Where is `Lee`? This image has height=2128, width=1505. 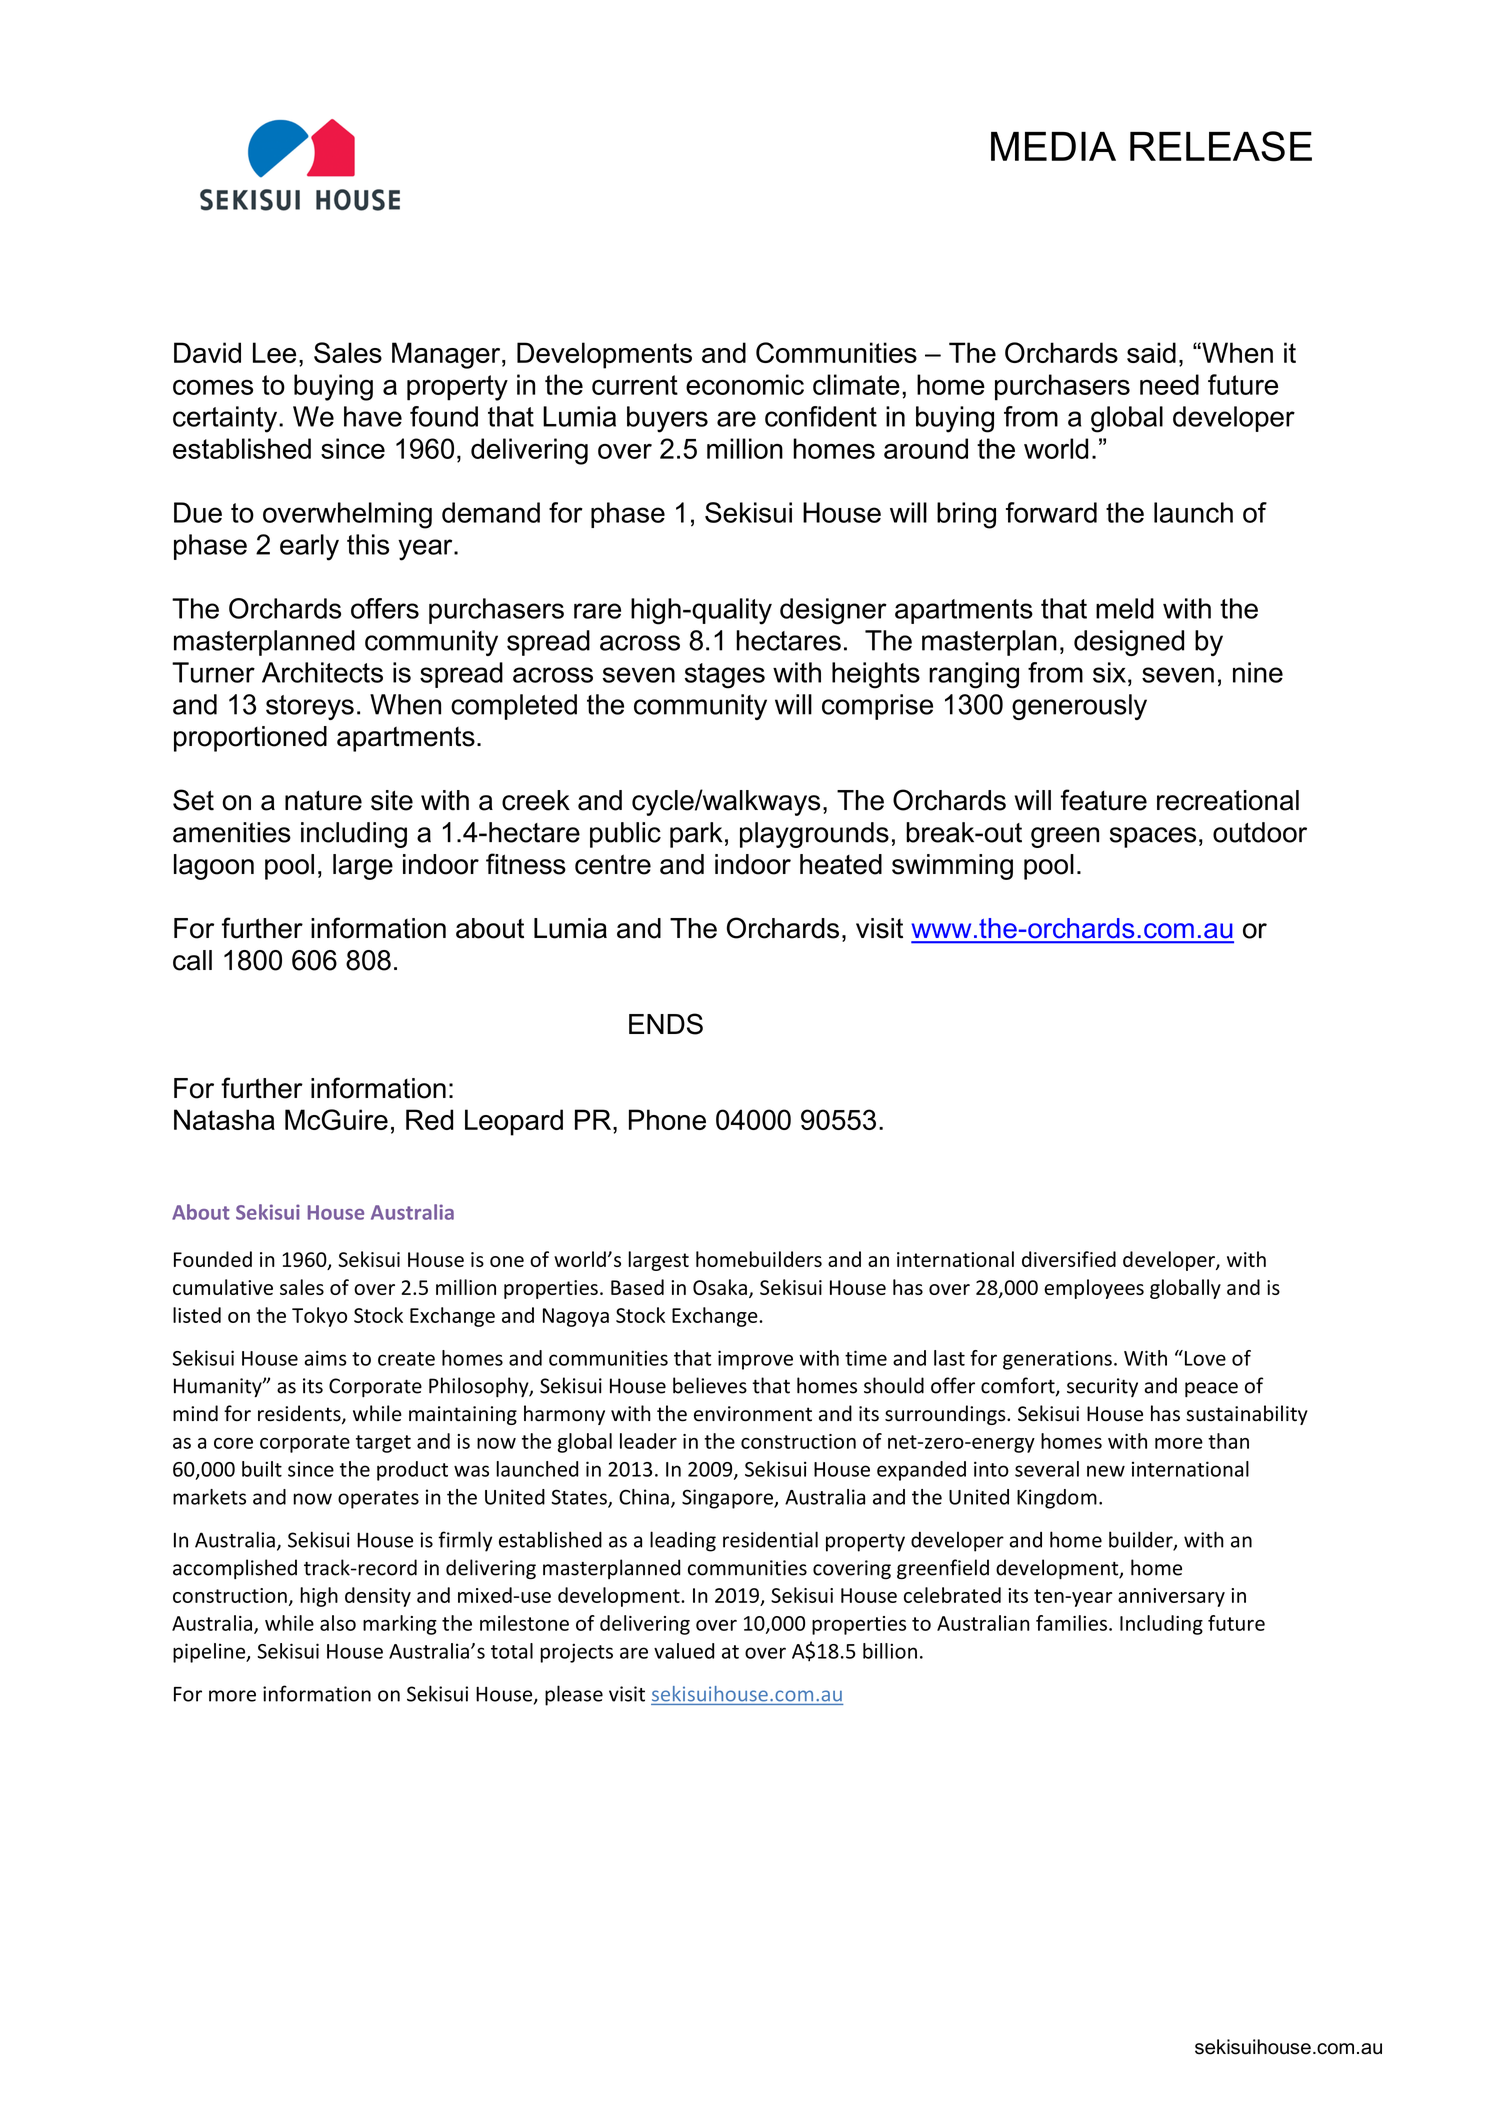 Lee is located at coordinates (274, 352).
